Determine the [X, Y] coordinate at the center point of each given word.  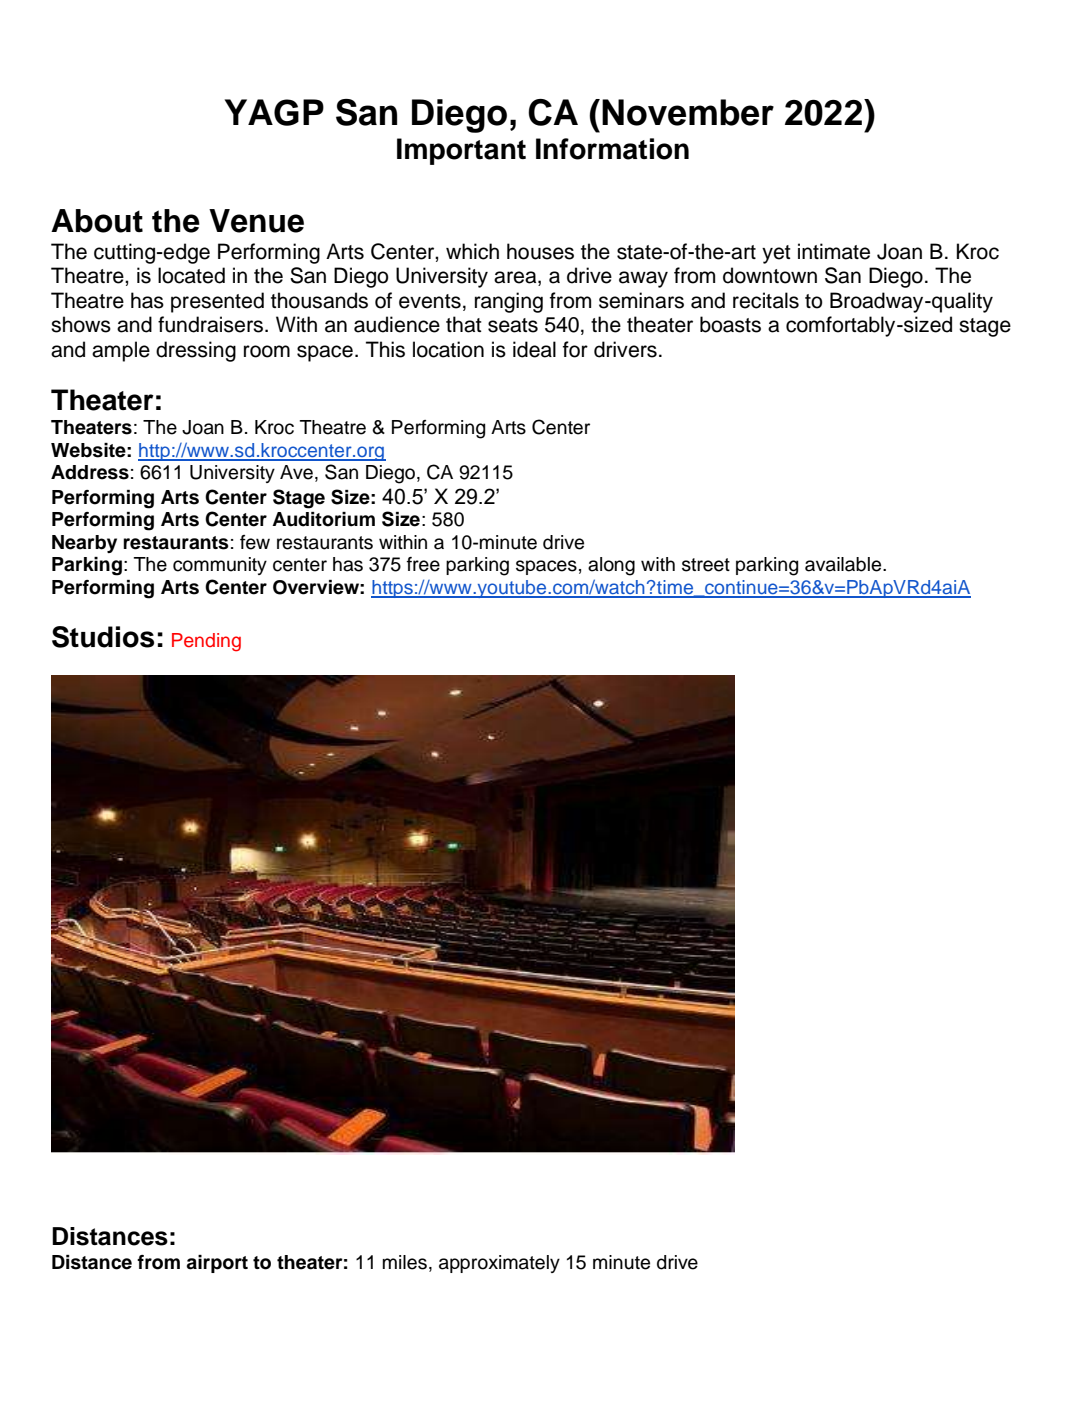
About [97, 221]
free [423, 564]
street [706, 565]
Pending [206, 642]
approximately [499, 1264]
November [688, 112]
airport [217, 1264]
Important [461, 151]
